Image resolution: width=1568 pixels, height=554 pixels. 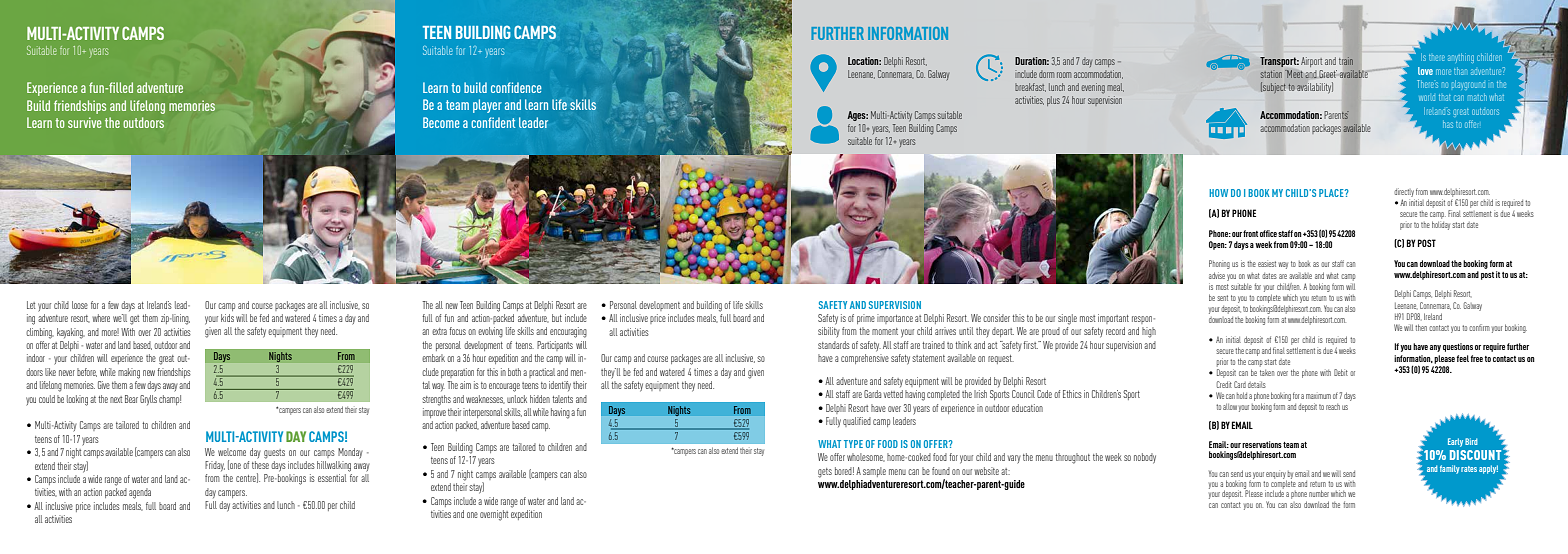 What do you see at coordinates (516, 87) in the page?
I see `confidence` at bounding box center [516, 87].
